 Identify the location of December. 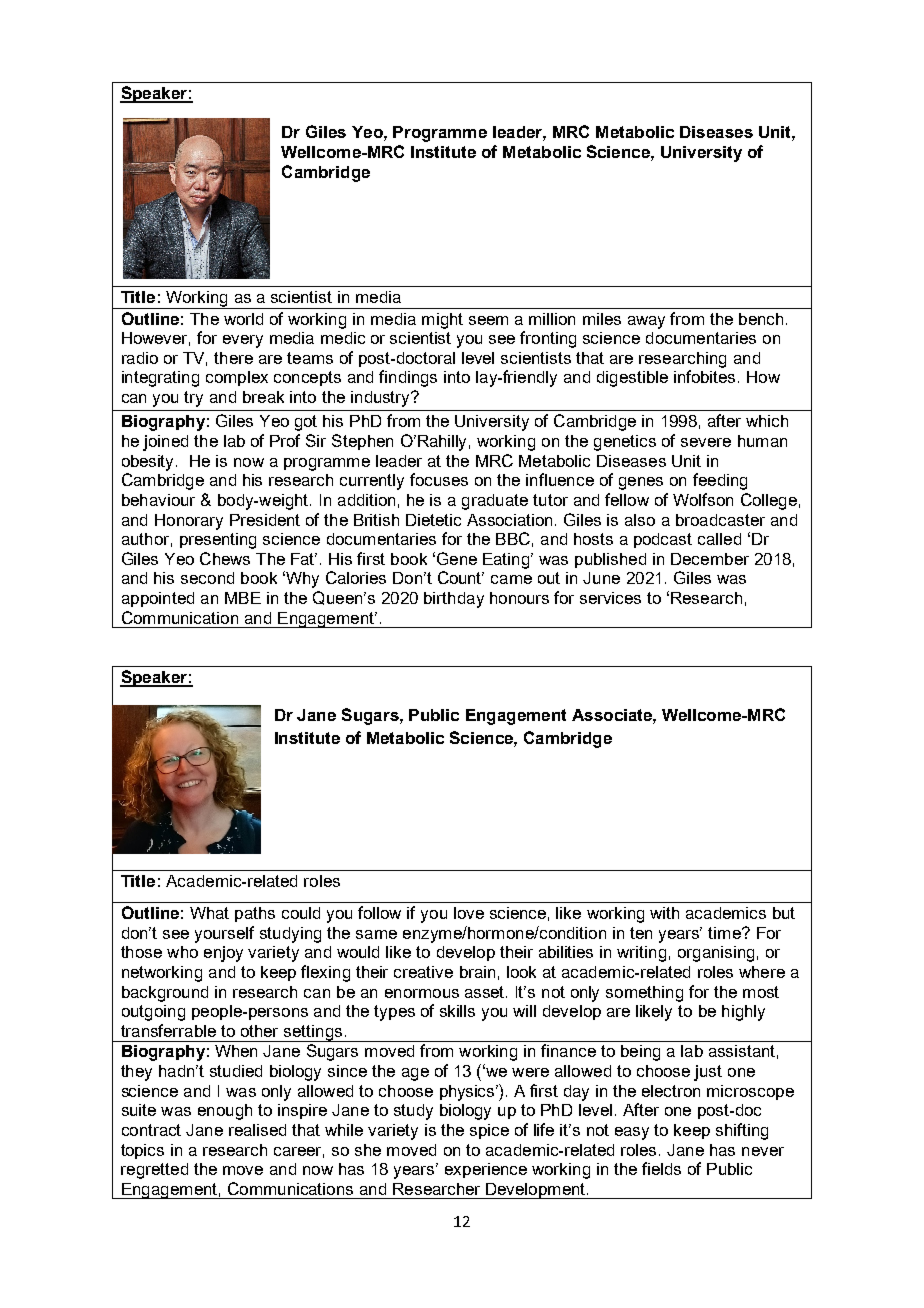
(710, 559).
